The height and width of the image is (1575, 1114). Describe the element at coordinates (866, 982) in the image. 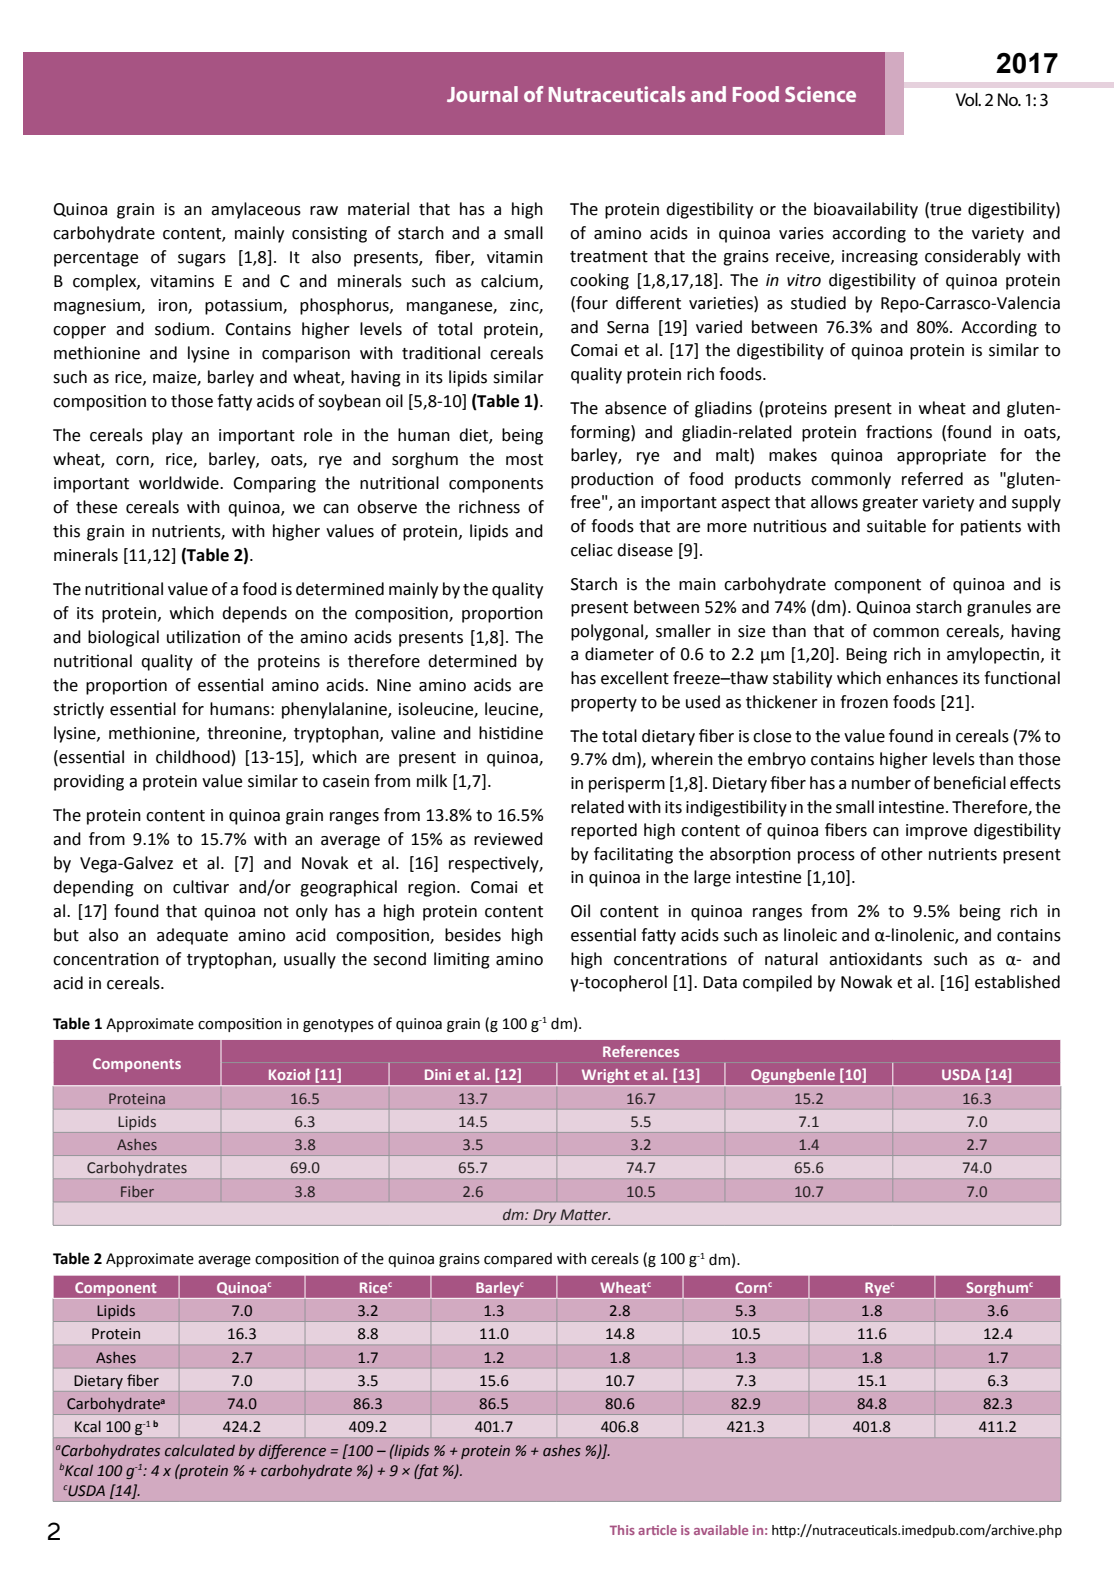

I see `Nowak` at that location.
